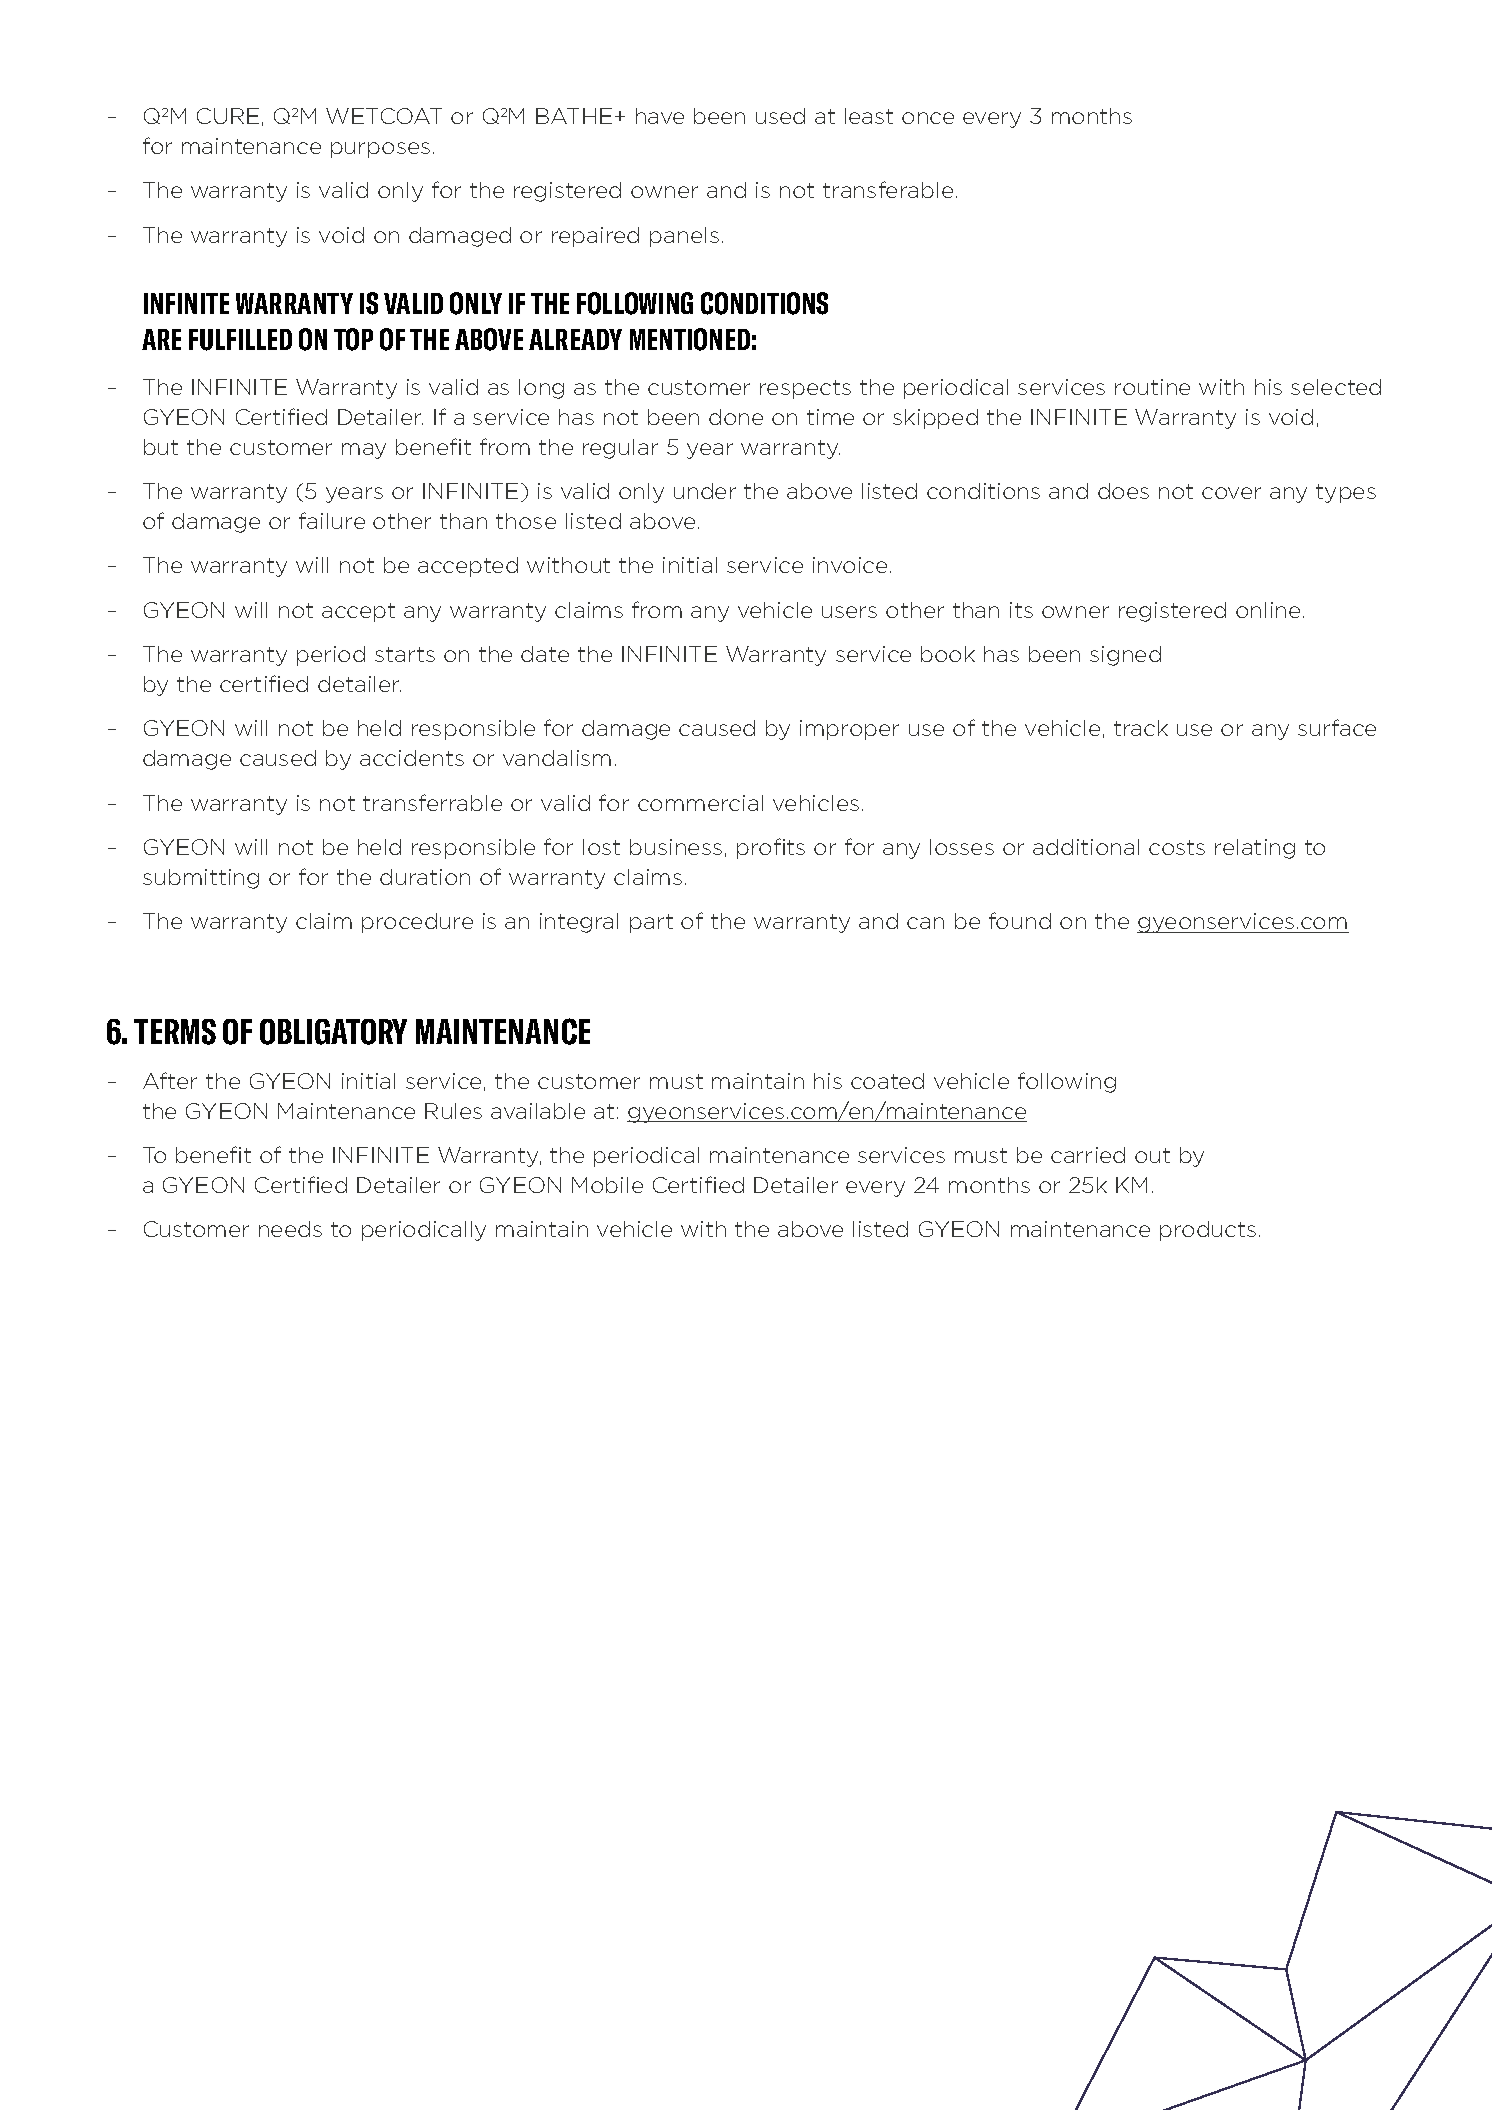  I want to click on submitting, so click(201, 879).
